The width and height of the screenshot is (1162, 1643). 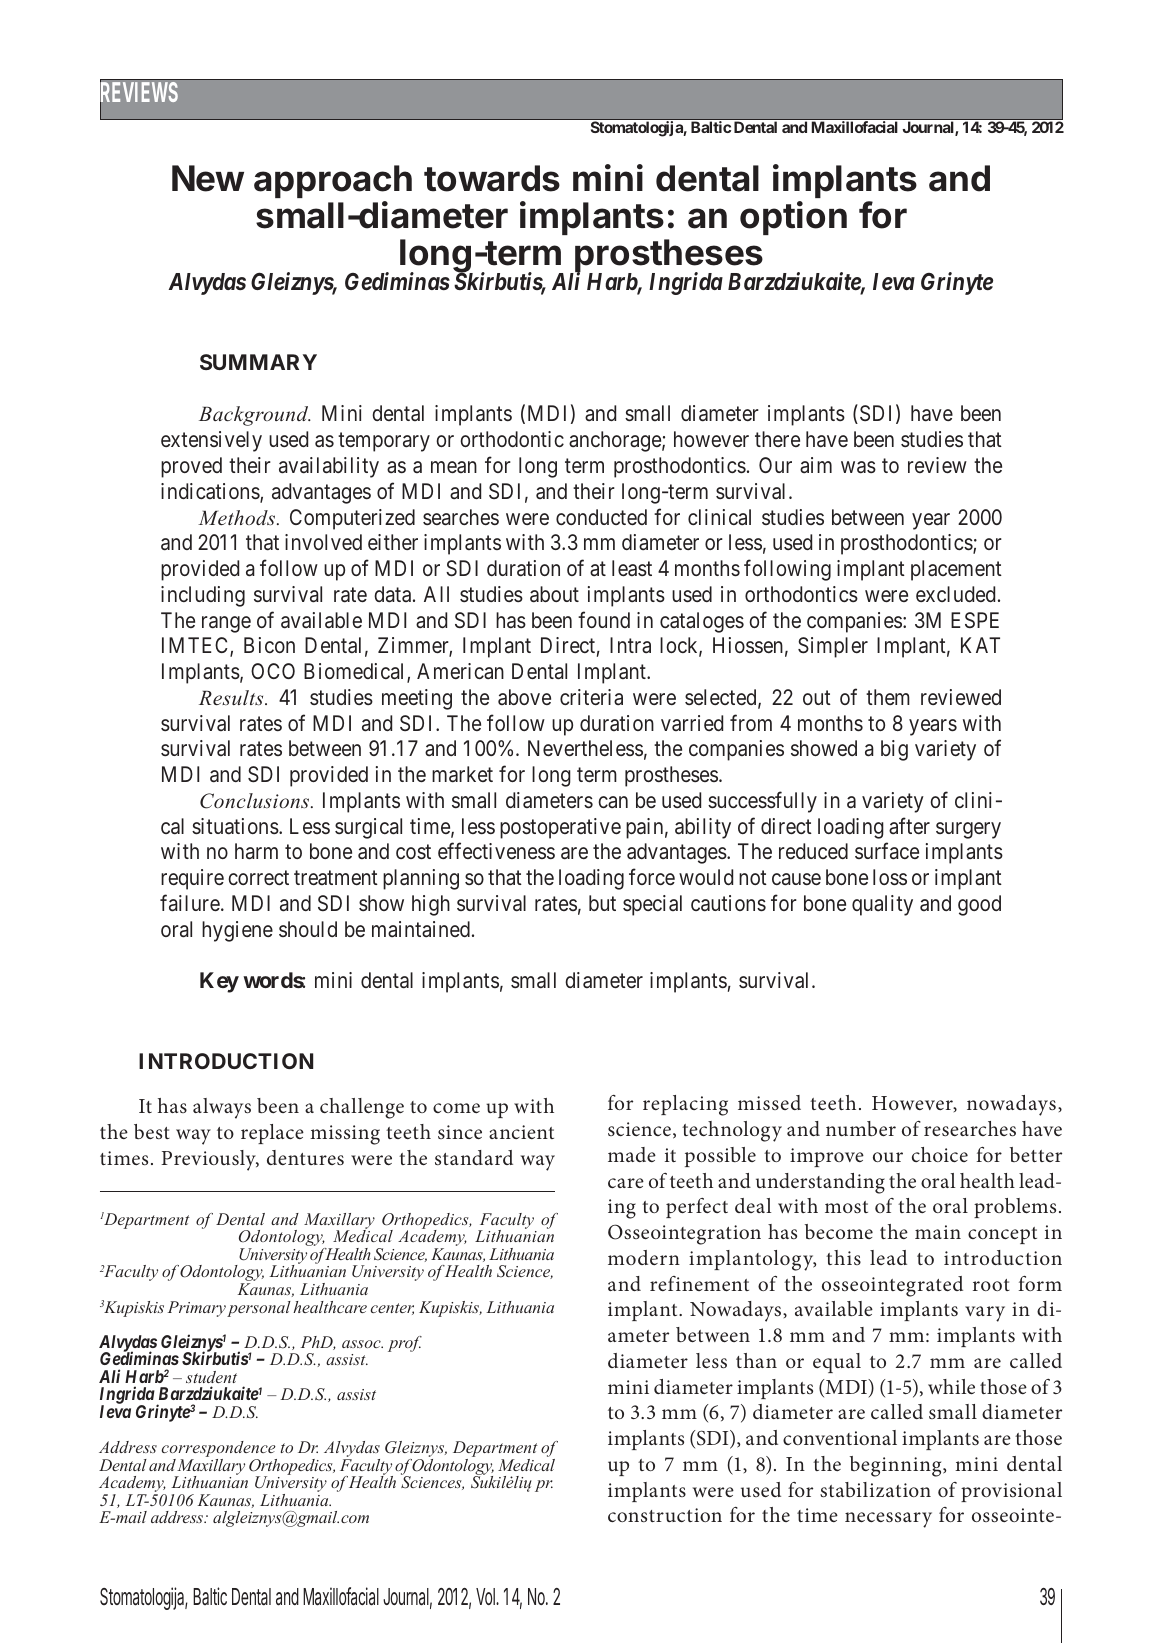 What do you see at coordinates (979, 905) in the screenshot?
I see `good` at bounding box center [979, 905].
